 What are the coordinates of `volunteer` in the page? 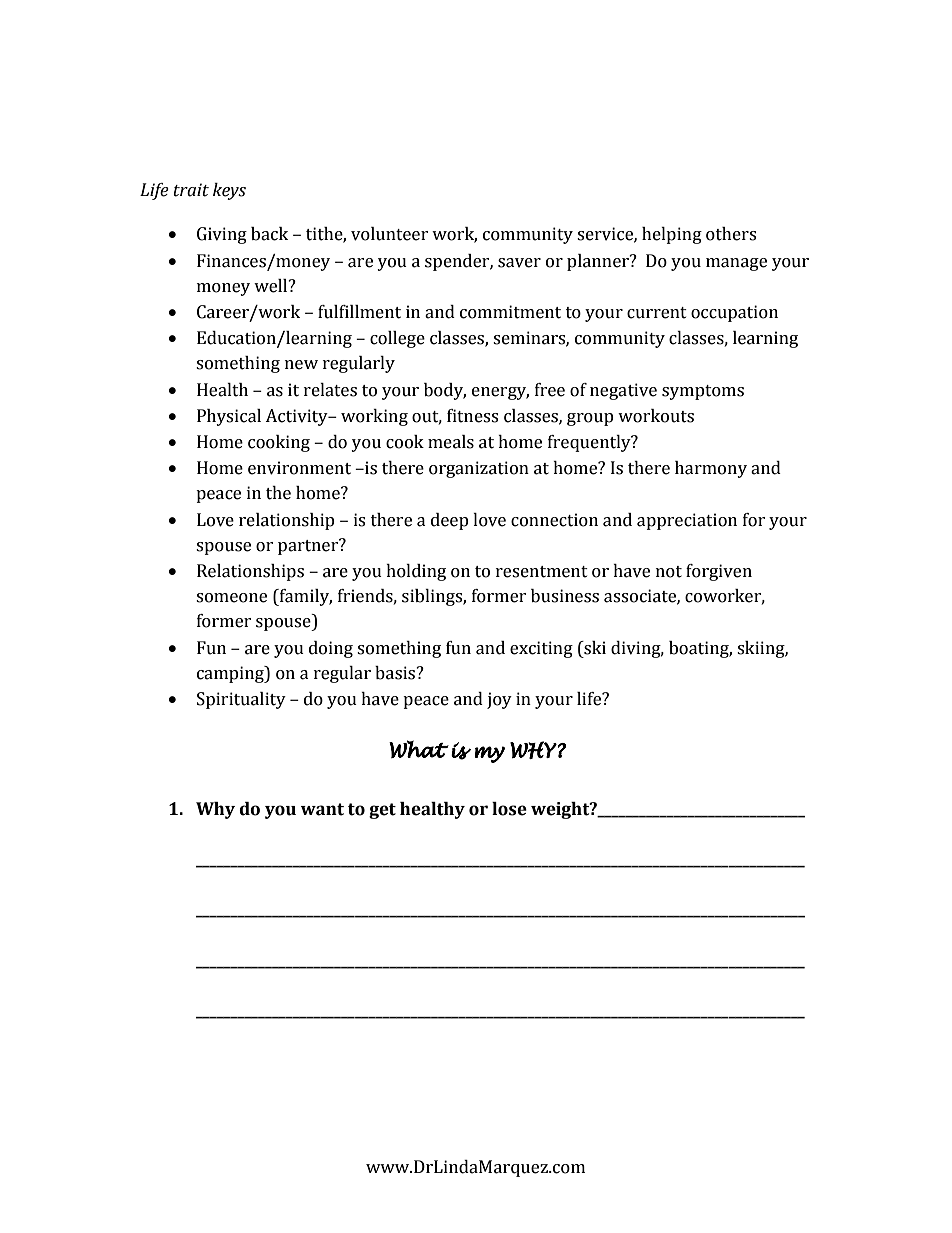 It's located at (390, 234).
